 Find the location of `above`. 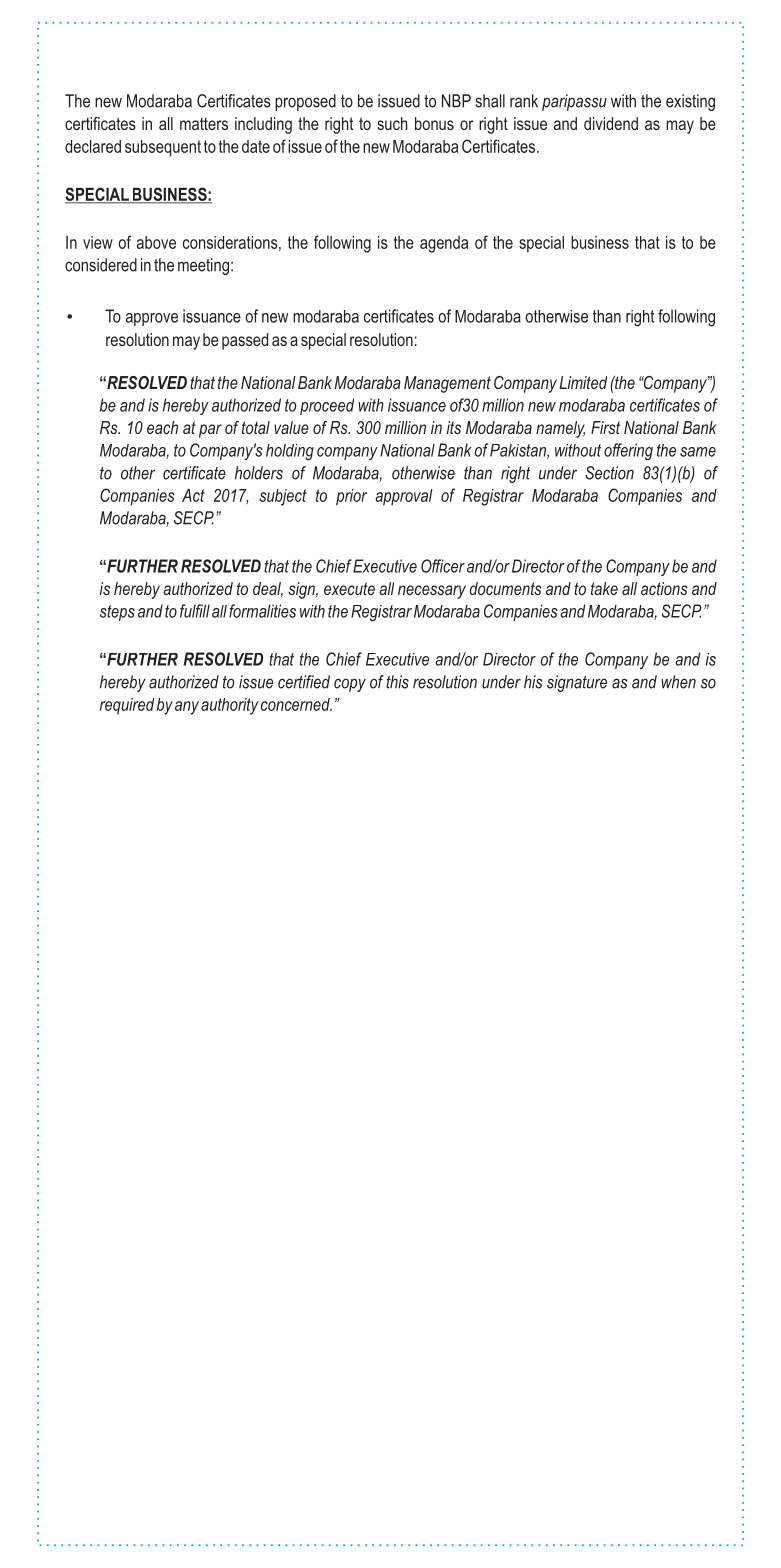

above is located at coordinates (156, 242).
